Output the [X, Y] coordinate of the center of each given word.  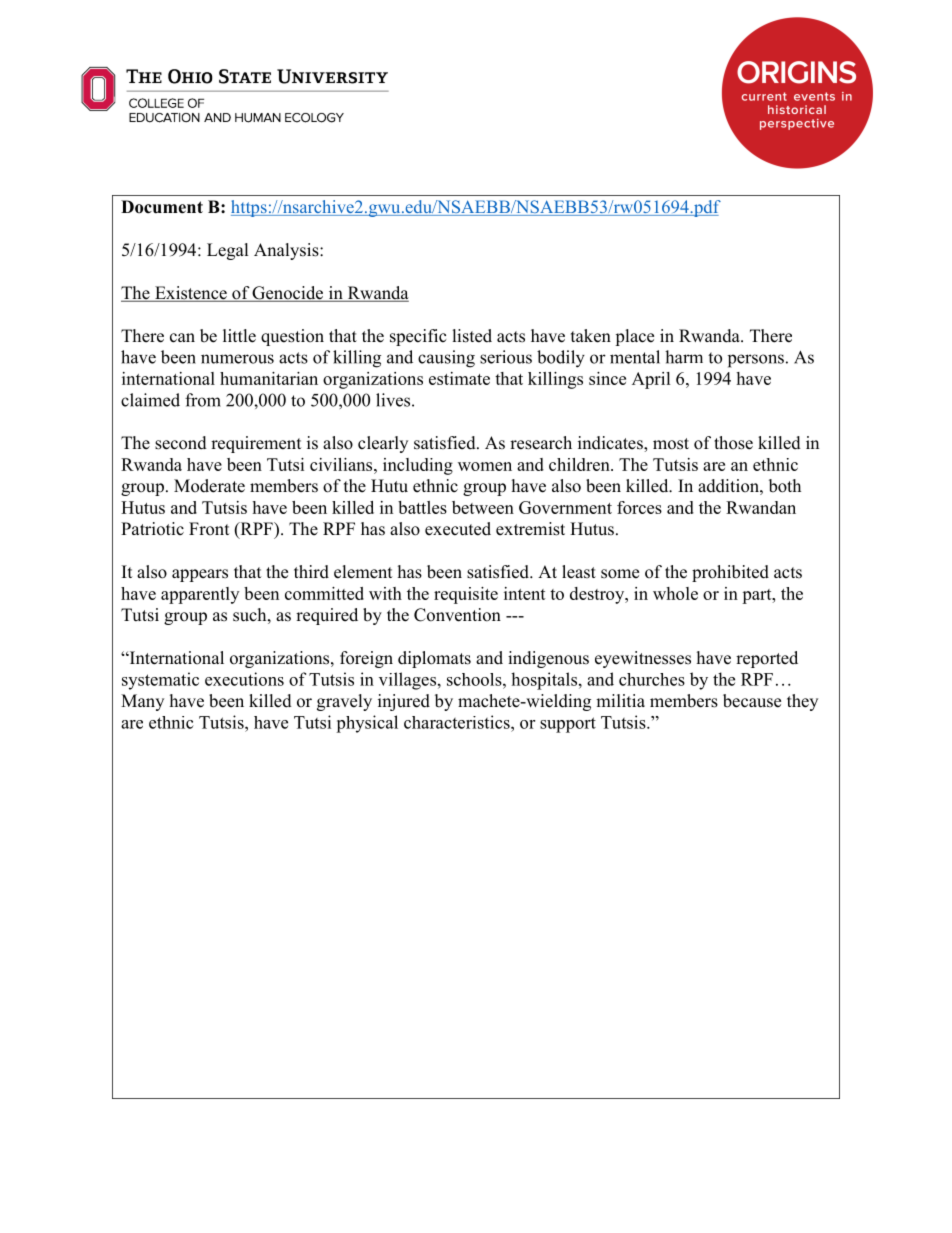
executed [458, 529]
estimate [459, 378]
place [634, 337]
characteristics [458, 722]
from [203, 400]
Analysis [287, 251]
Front [209, 529]
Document [162, 207]
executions [244, 679]
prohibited [730, 573]
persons [756, 361]
